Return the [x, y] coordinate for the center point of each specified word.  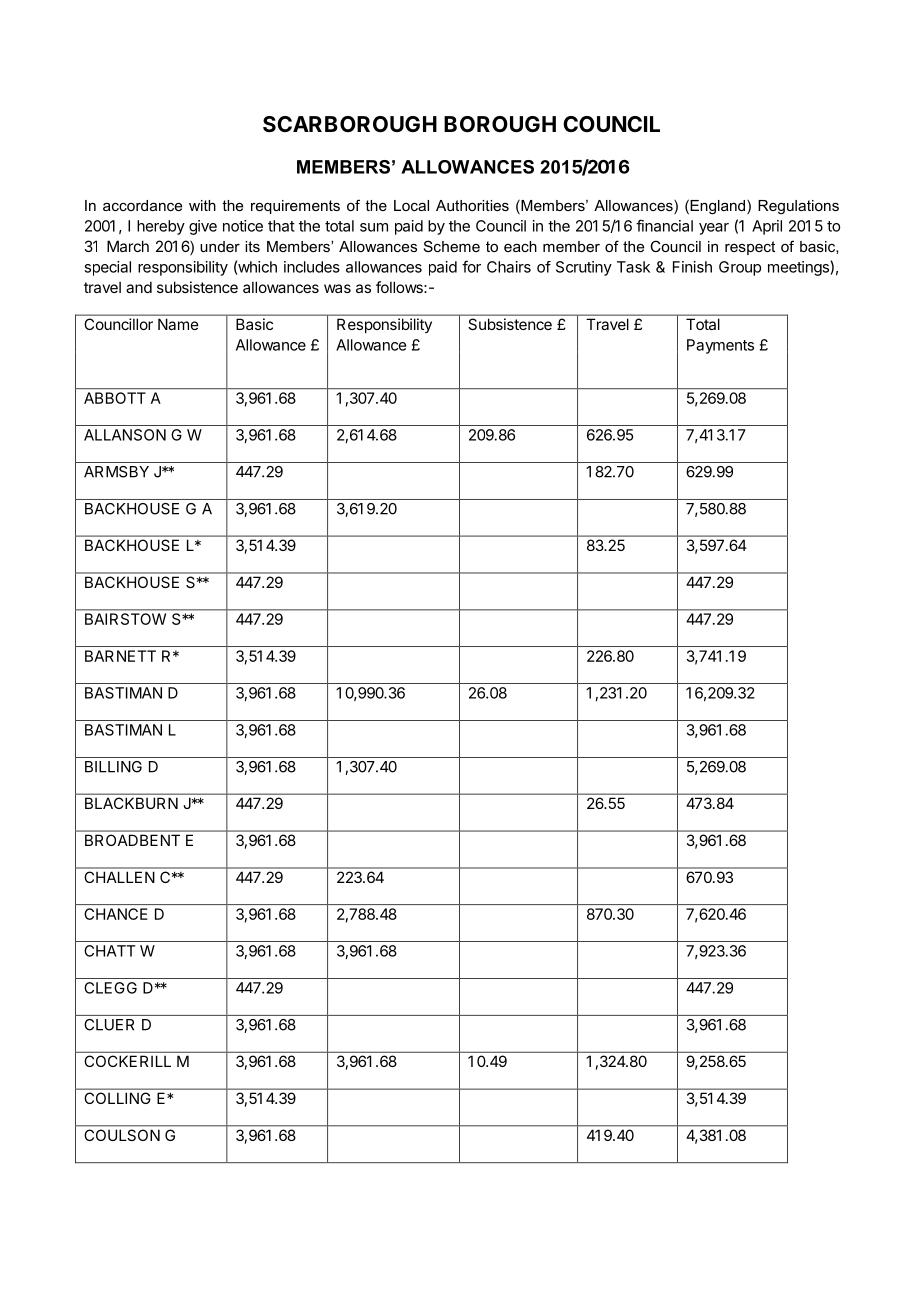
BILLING [113, 767]
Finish [692, 267]
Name [178, 324]
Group [740, 268]
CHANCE [115, 914]
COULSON [122, 1135]
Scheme [452, 246]
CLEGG [110, 988]
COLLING [117, 1098]
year [714, 229]
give [203, 227]
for [471, 266]
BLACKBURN [131, 803]
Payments [720, 346]
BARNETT [120, 656]
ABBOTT [115, 398]
